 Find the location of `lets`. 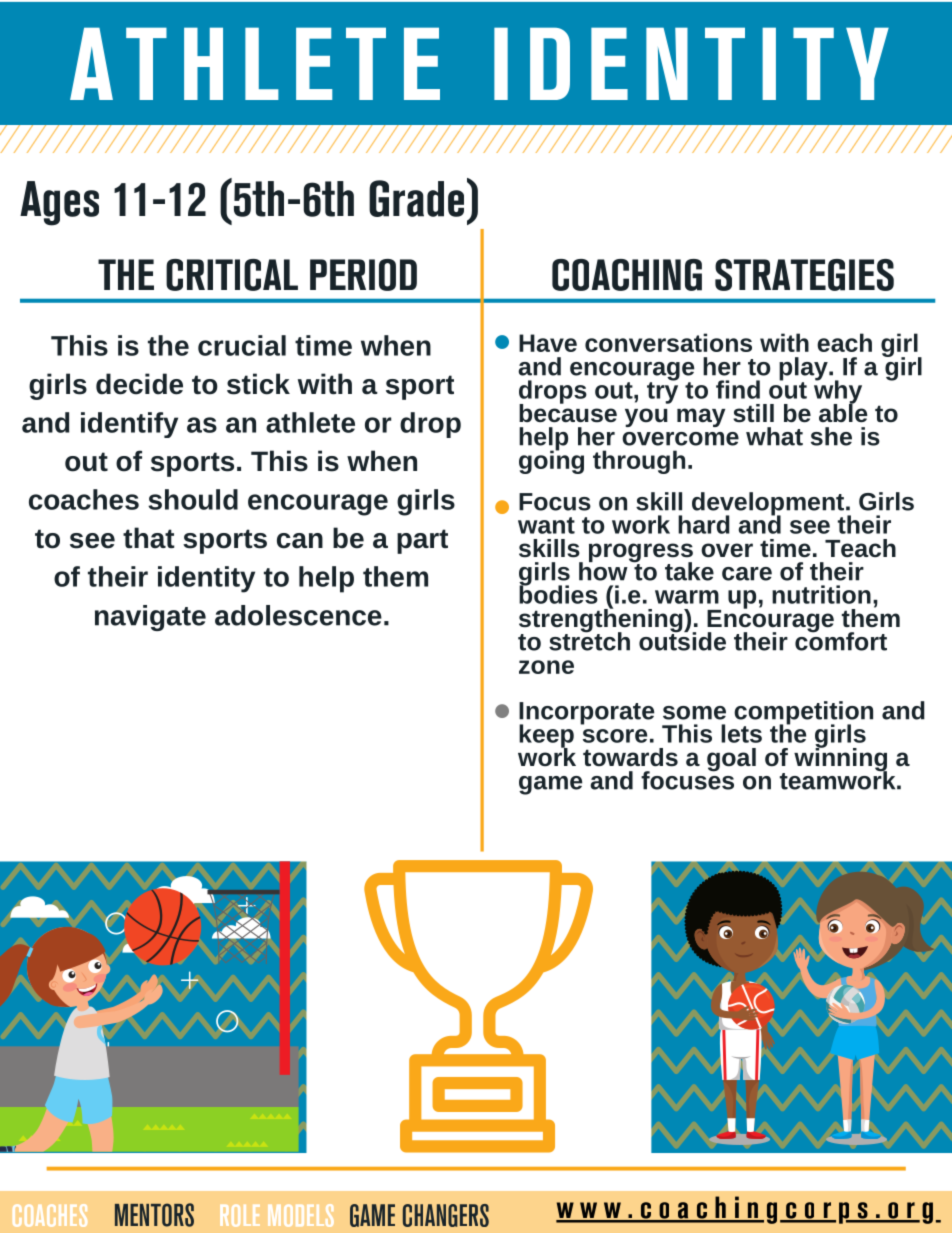

lets is located at coordinates (741, 733).
